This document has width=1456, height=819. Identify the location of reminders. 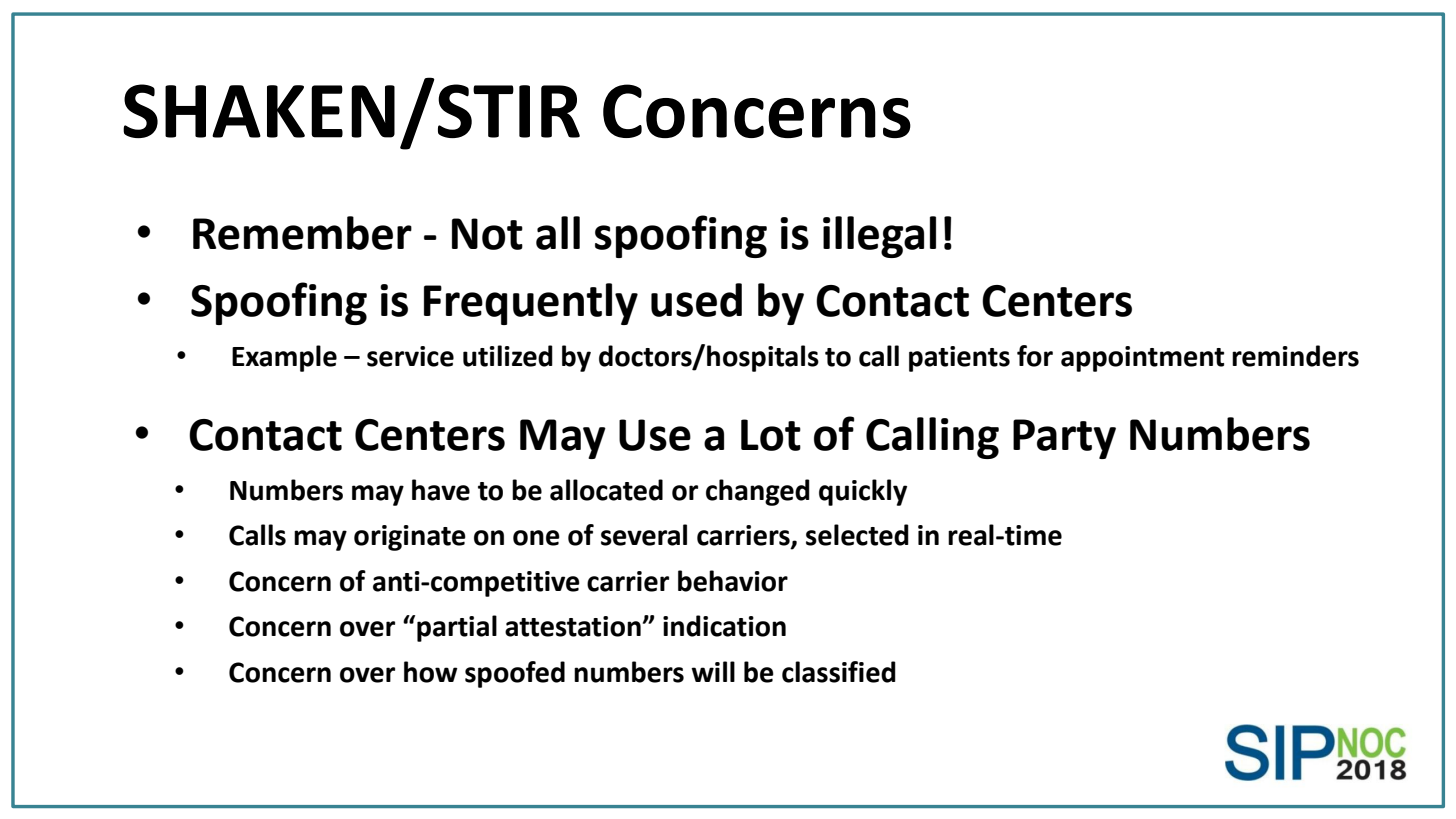
(1295, 356).
